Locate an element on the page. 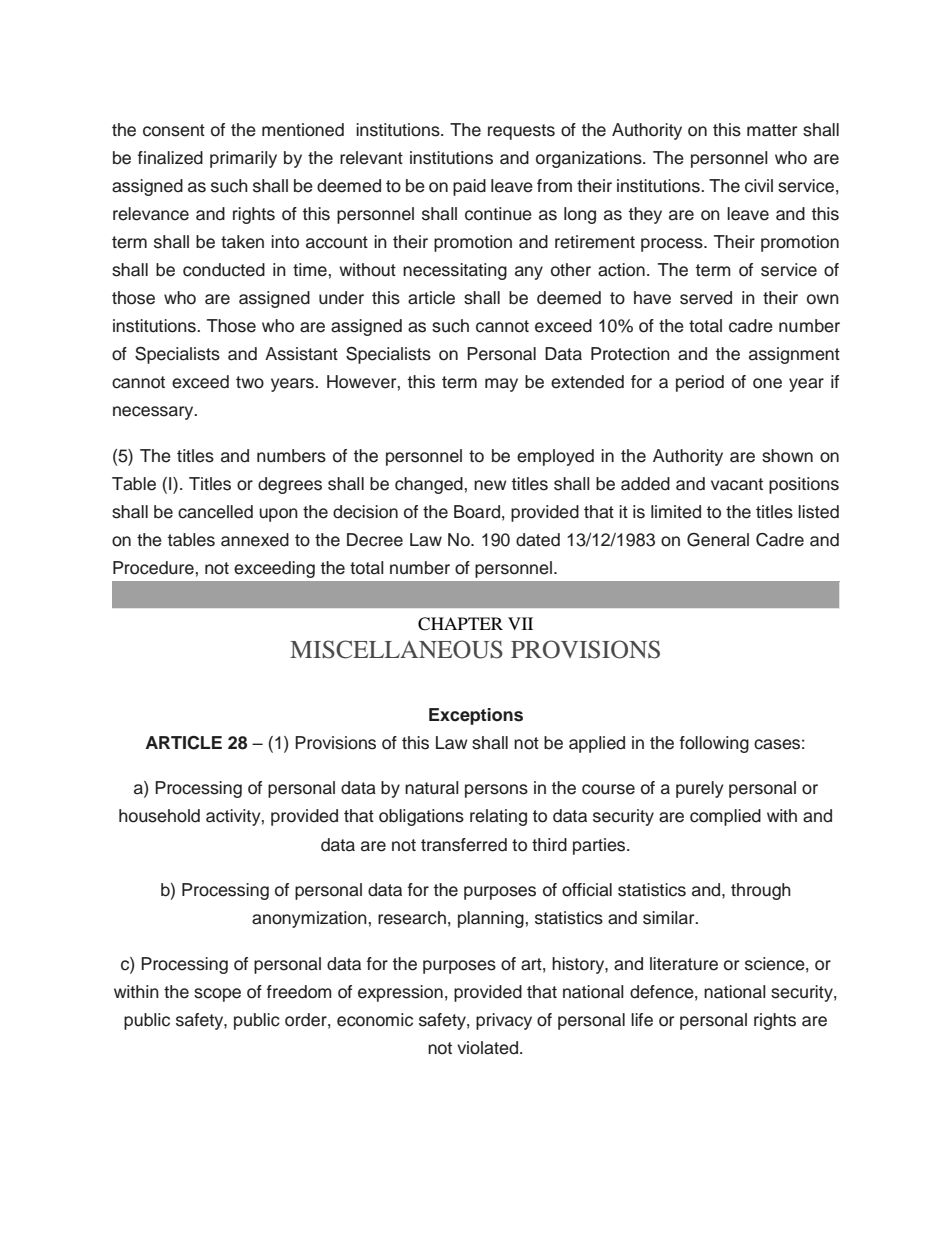 The width and height of the image is (952, 1233). primarily is located at coordinates (243, 159).
